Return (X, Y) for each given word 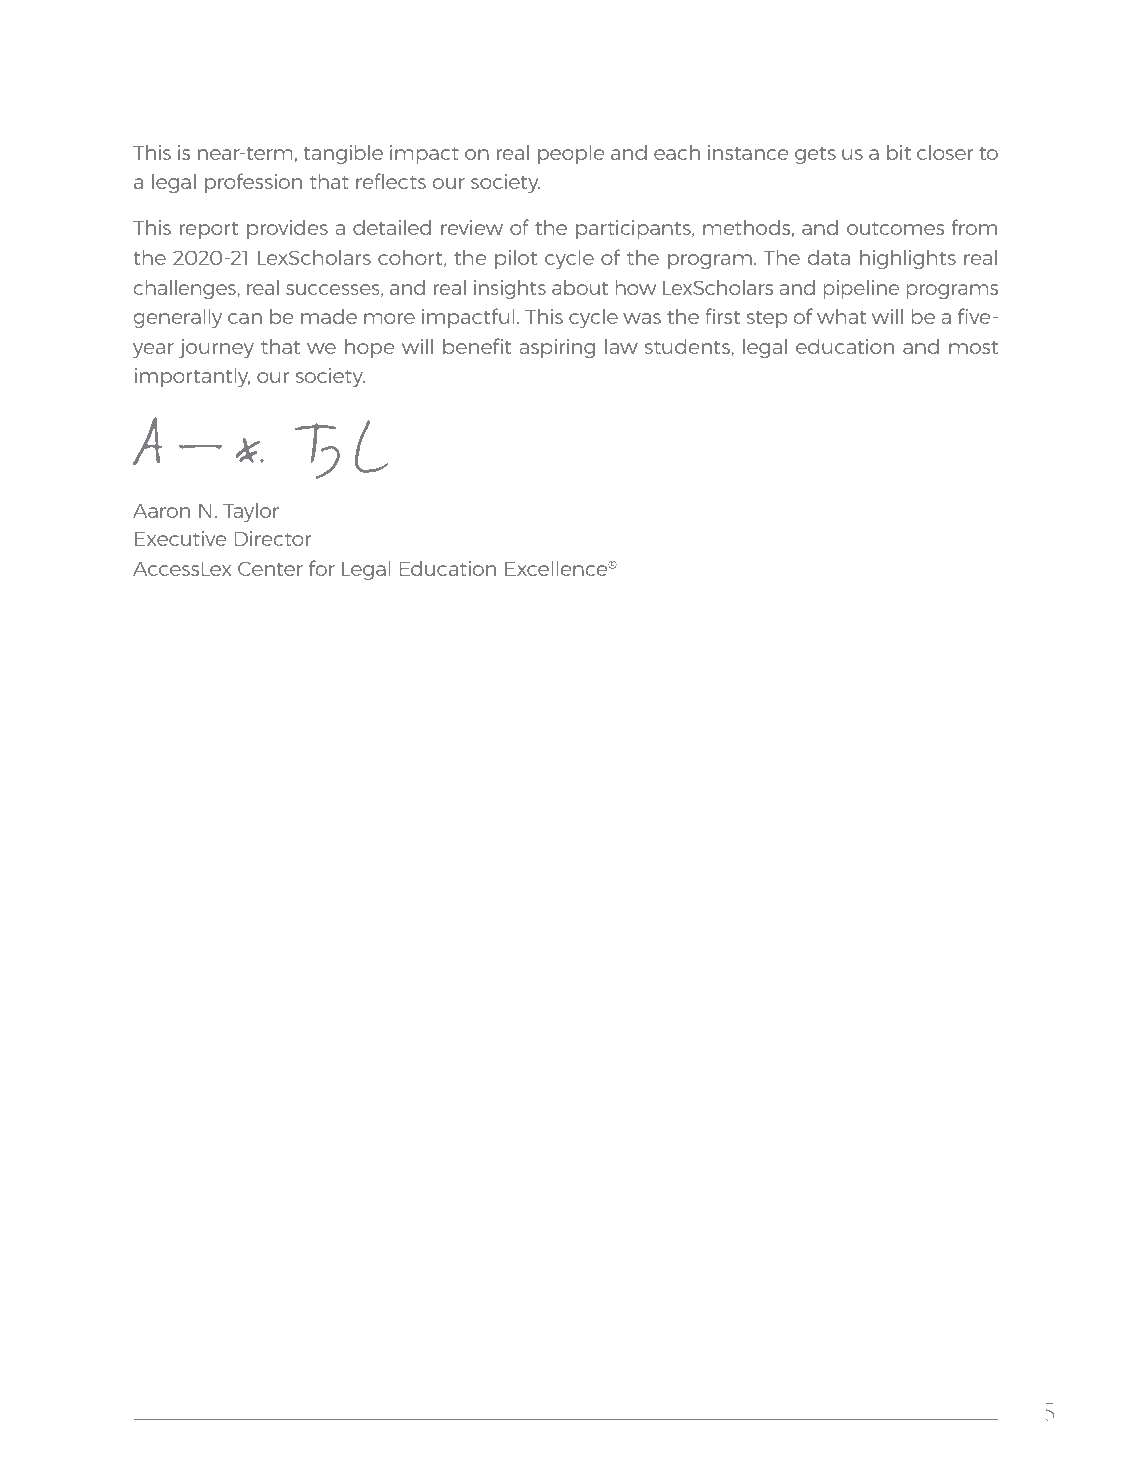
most (973, 347)
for (322, 568)
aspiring (557, 348)
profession (253, 183)
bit (899, 152)
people (571, 154)
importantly (192, 377)
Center (270, 568)
